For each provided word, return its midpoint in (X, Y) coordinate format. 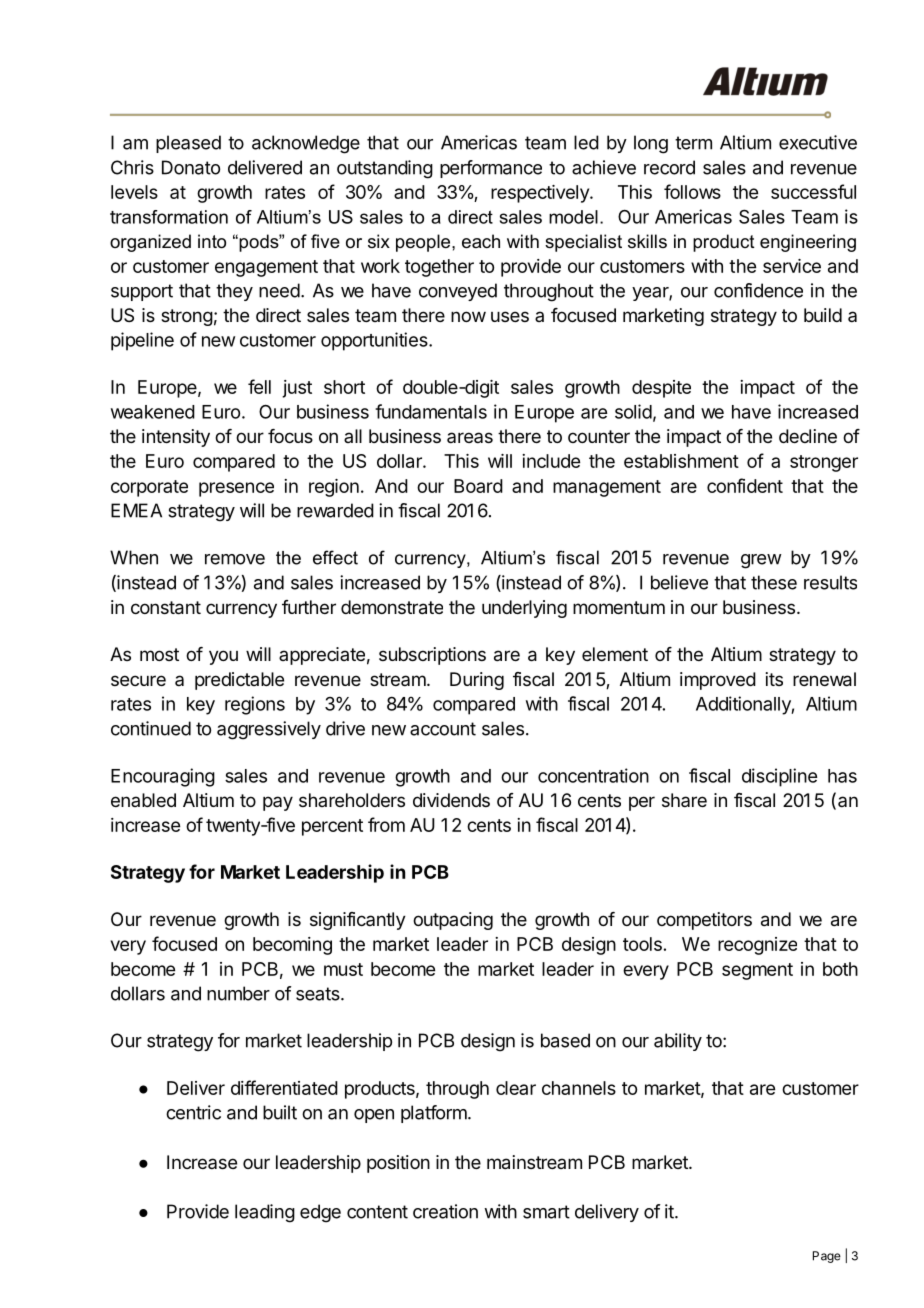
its (774, 679)
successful (813, 191)
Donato (191, 167)
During (477, 681)
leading (265, 1213)
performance (491, 169)
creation (445, 1211)
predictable (239, 681)
